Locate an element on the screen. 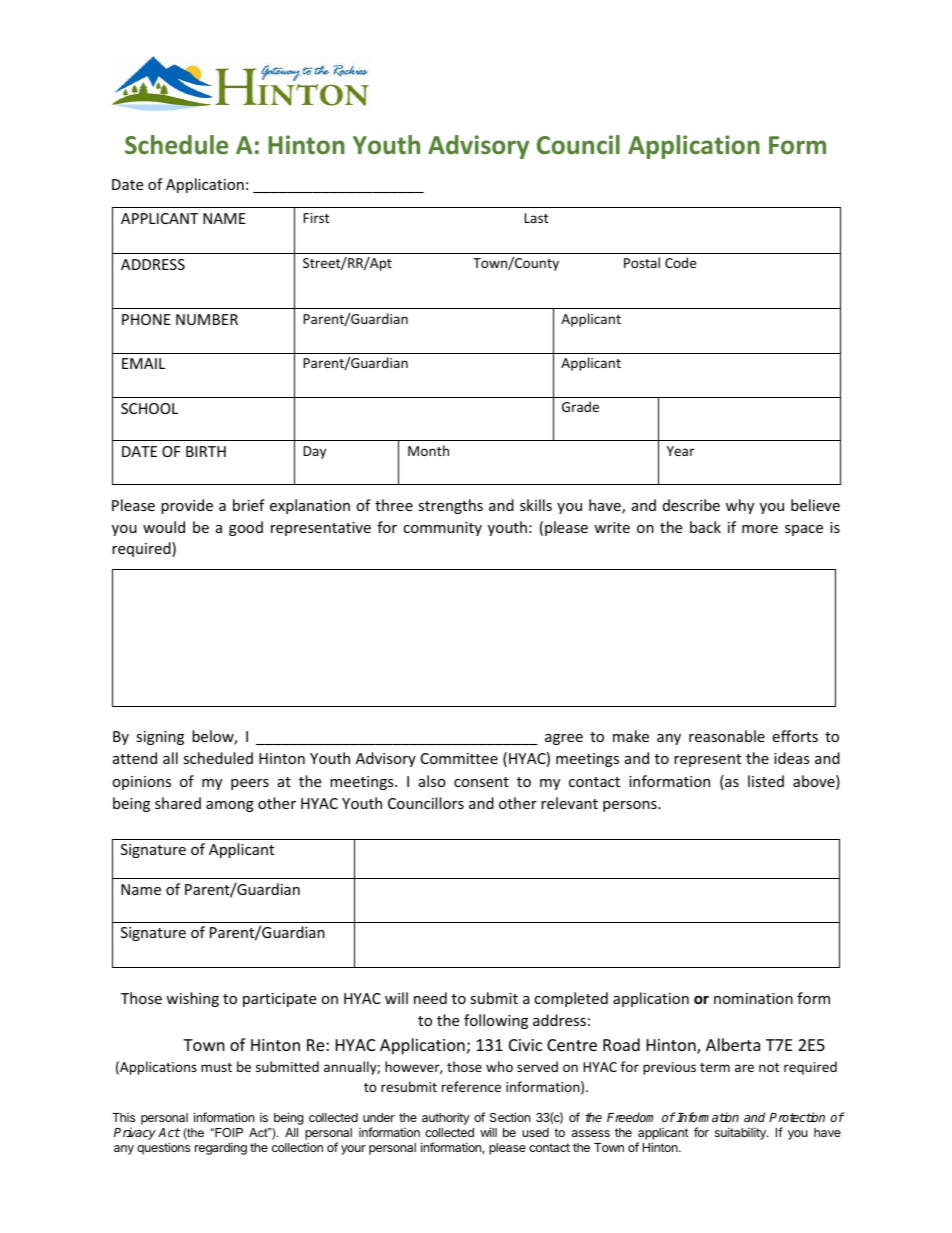 The width and height of the screenshot is (952, 1233). Committee is located at coordinates (459, 758).
